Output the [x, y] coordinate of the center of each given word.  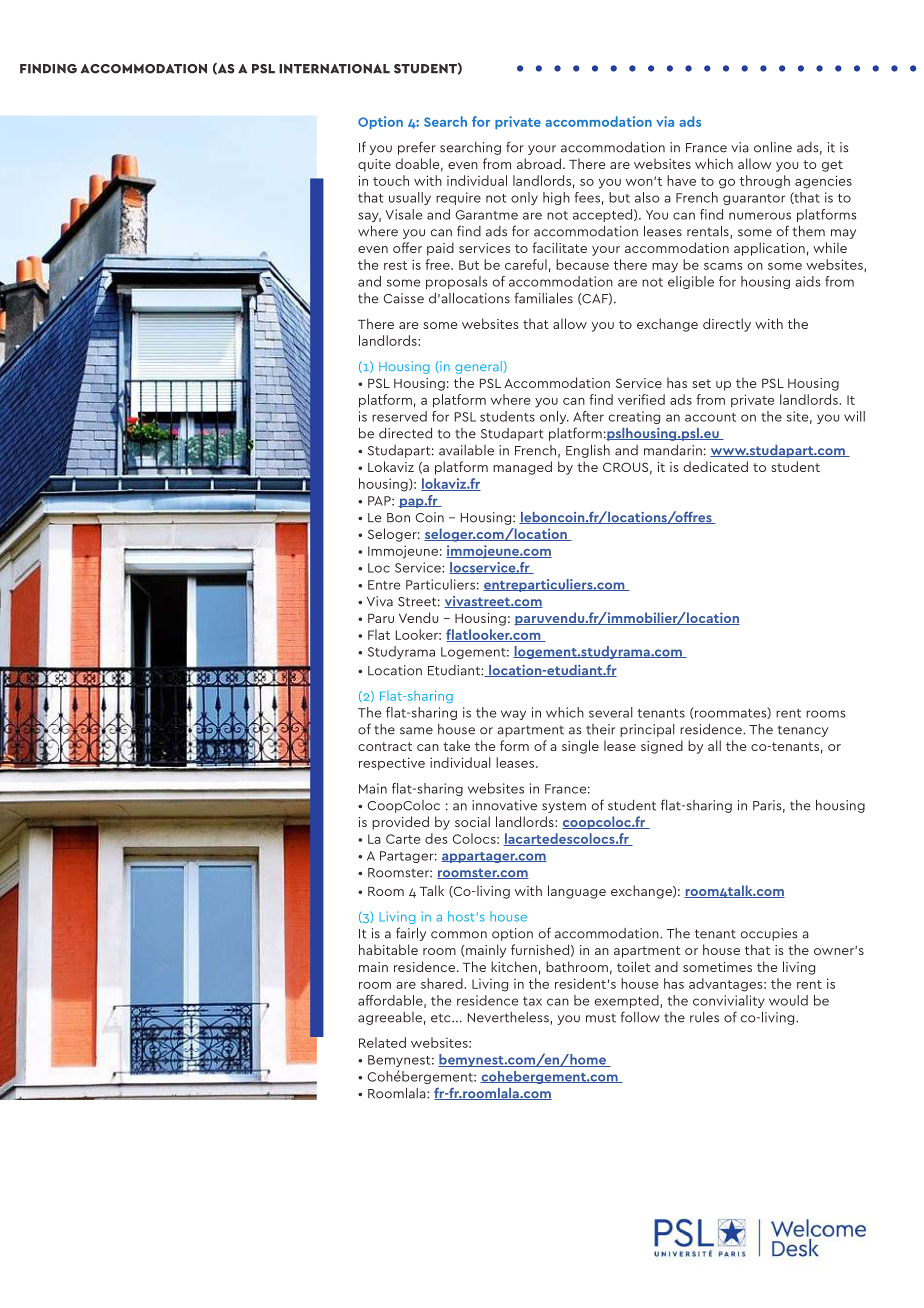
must [601, 1018]
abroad [539, 163]
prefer [417, 148]
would [788, 1000]
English [588, 451]
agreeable [390, 1018]
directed [405, 433]
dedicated [715, 466]
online [773, 147]
